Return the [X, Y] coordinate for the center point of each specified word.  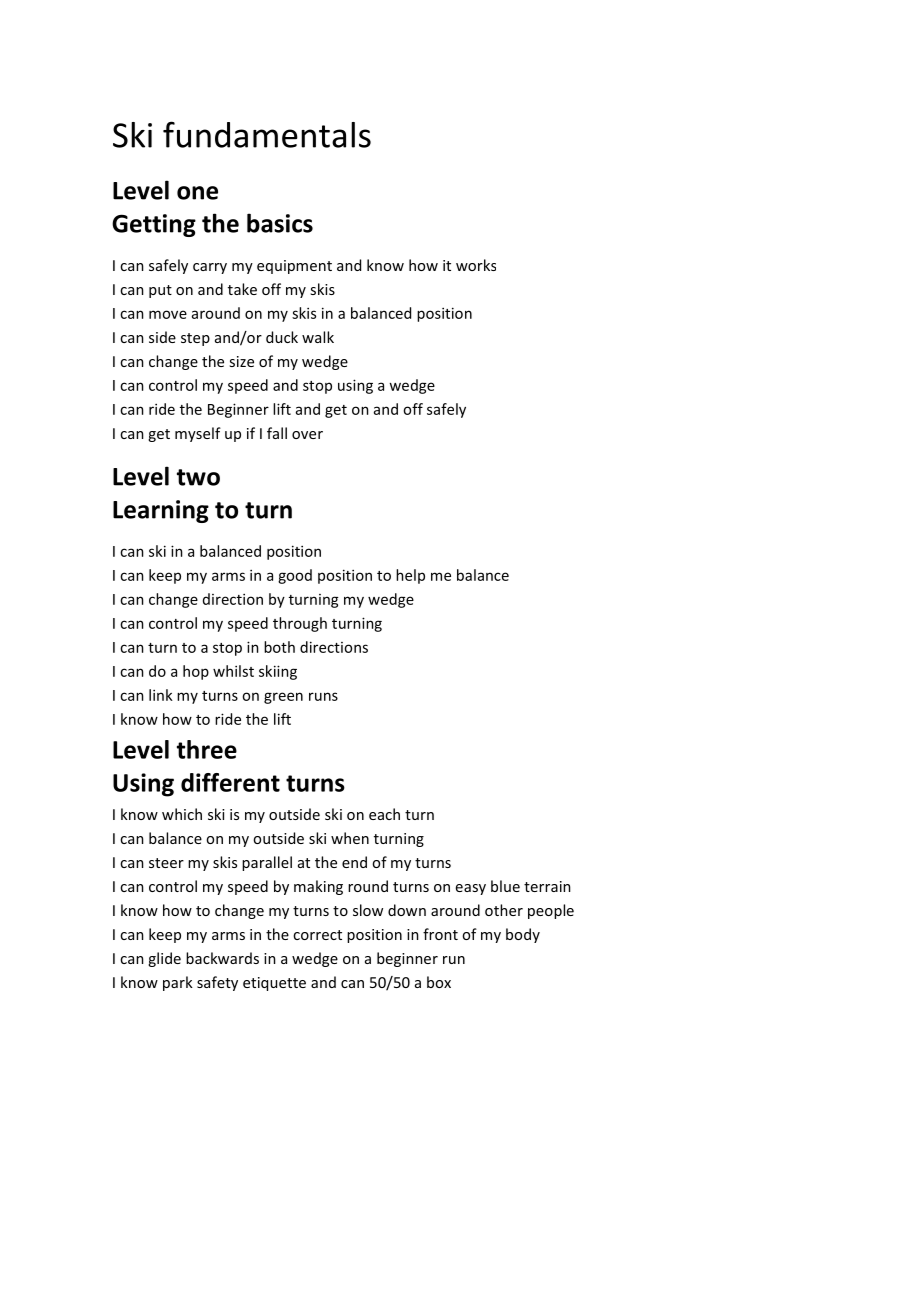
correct [317, 935]
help [410, 576]
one [197, 193]
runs [323, 696]
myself [198, 434]
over [307, 435]
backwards [222, 958]
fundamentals [267, 134]
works [476, 265]
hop [196, 672]
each [384, 814]
